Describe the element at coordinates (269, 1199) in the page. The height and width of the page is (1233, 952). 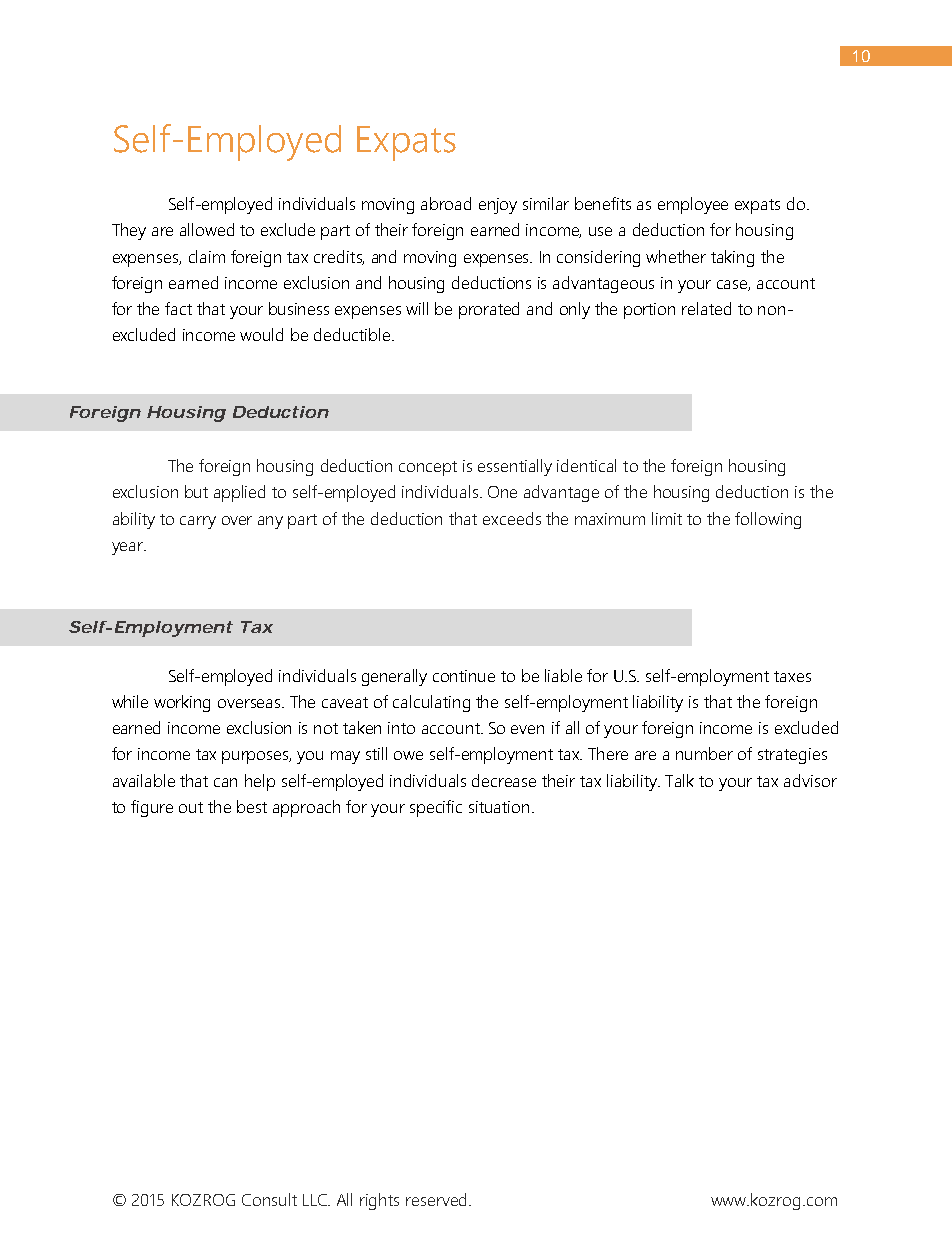
I see `Consult` at that location.
